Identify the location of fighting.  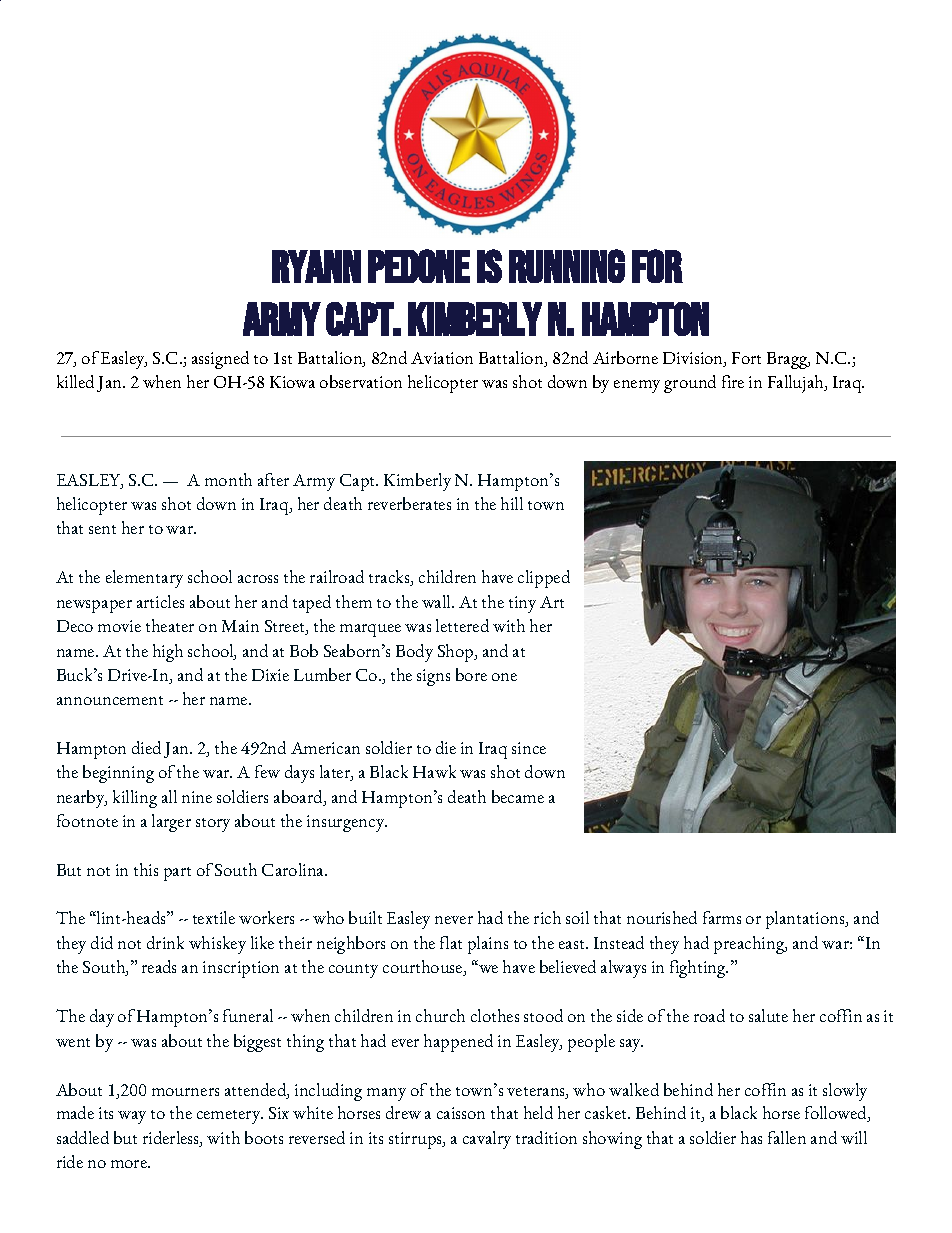
(699, 969).
